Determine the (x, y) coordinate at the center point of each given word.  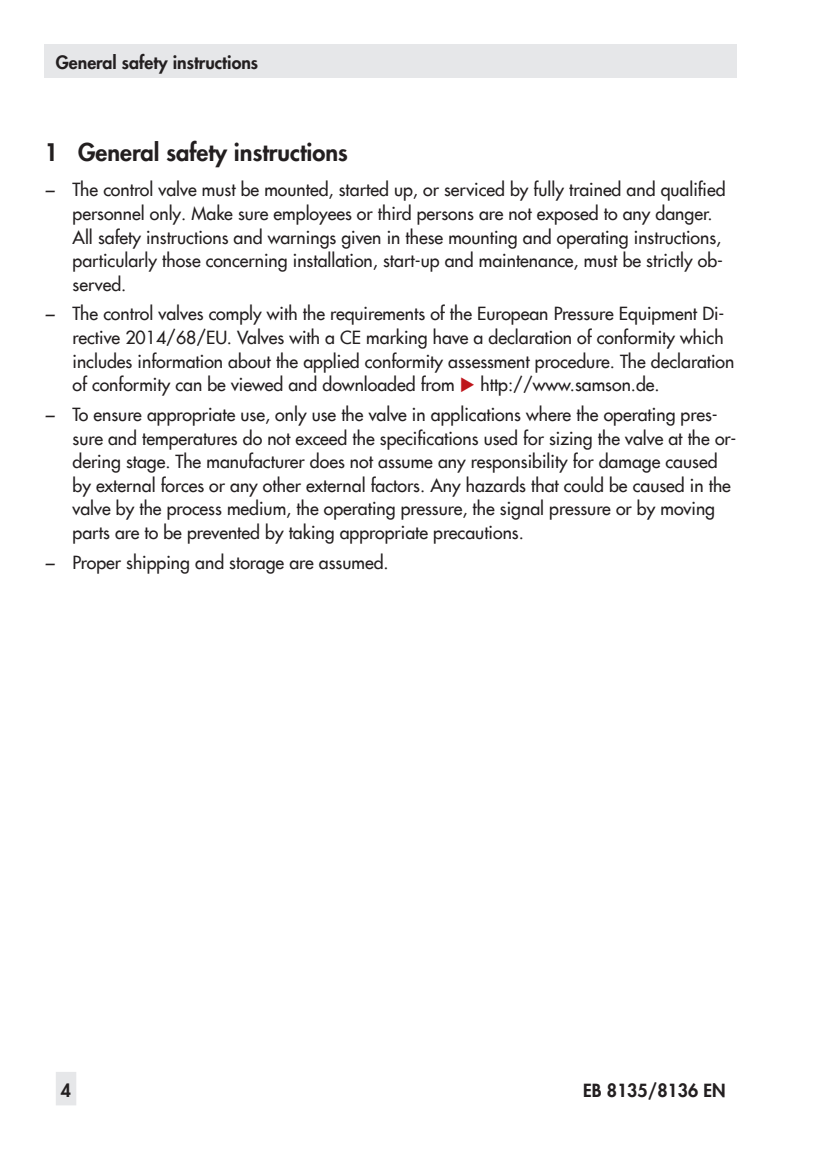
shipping (157, 563)
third (394, 212)
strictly (669, 261)
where (548, 413)
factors (396, 484)
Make (212, 212)
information (180, 360)
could (583, 484)
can (188, 387)
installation (334, 260)
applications (476, 415)
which (701, 336)
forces (182, 484)
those (181, 259)
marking (397, 338)
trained (595, 188)
